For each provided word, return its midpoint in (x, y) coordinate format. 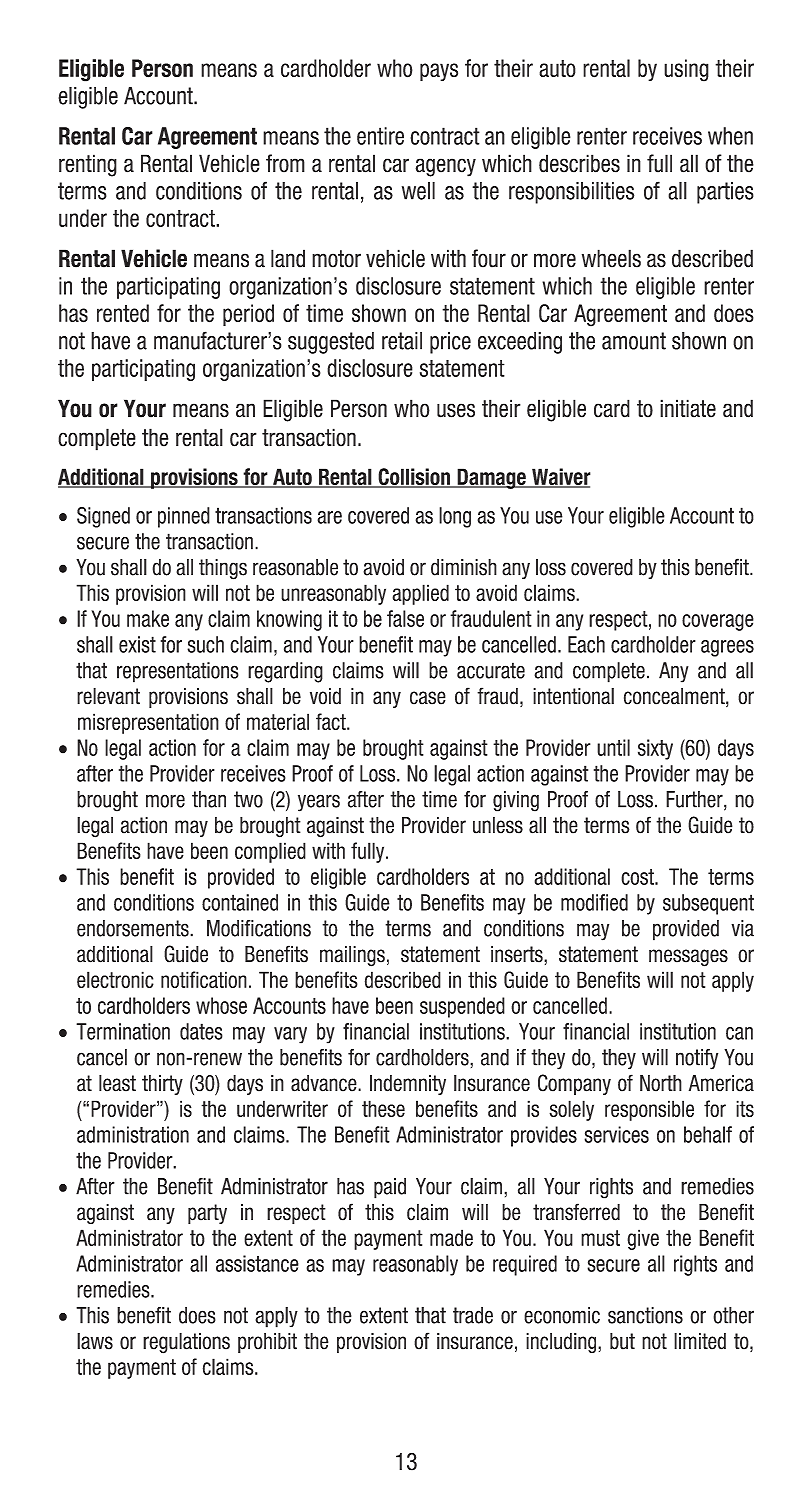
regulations (186, 1343)
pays (439, 72)
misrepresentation (148, 723)
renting (88, 165)
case (428, 698)
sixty (655, 749)
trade (473, 1315)
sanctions (645, 1315)
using (686, 70)
